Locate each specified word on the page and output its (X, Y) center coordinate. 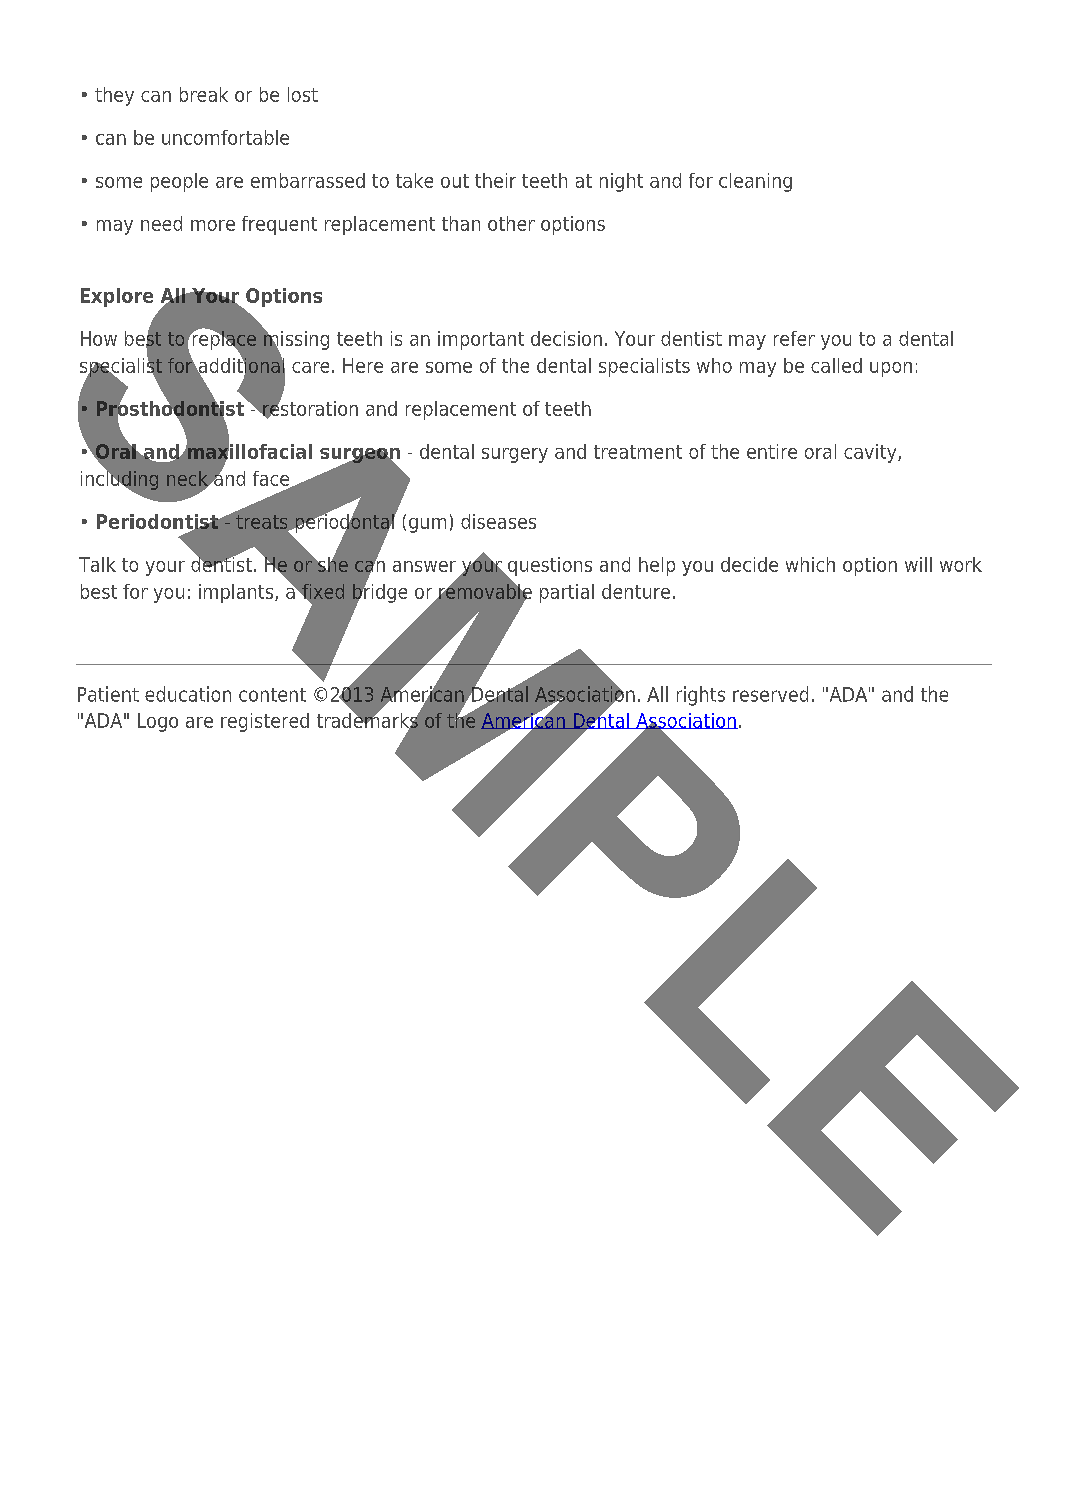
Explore (117, 297)
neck (188, 479)
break (204, 94)
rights (701, 696)
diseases (498, 521)
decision (566, 338)
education (188, 694)
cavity (871, 453)
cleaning (755, 182)
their (495, 180)
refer (794, 338)
